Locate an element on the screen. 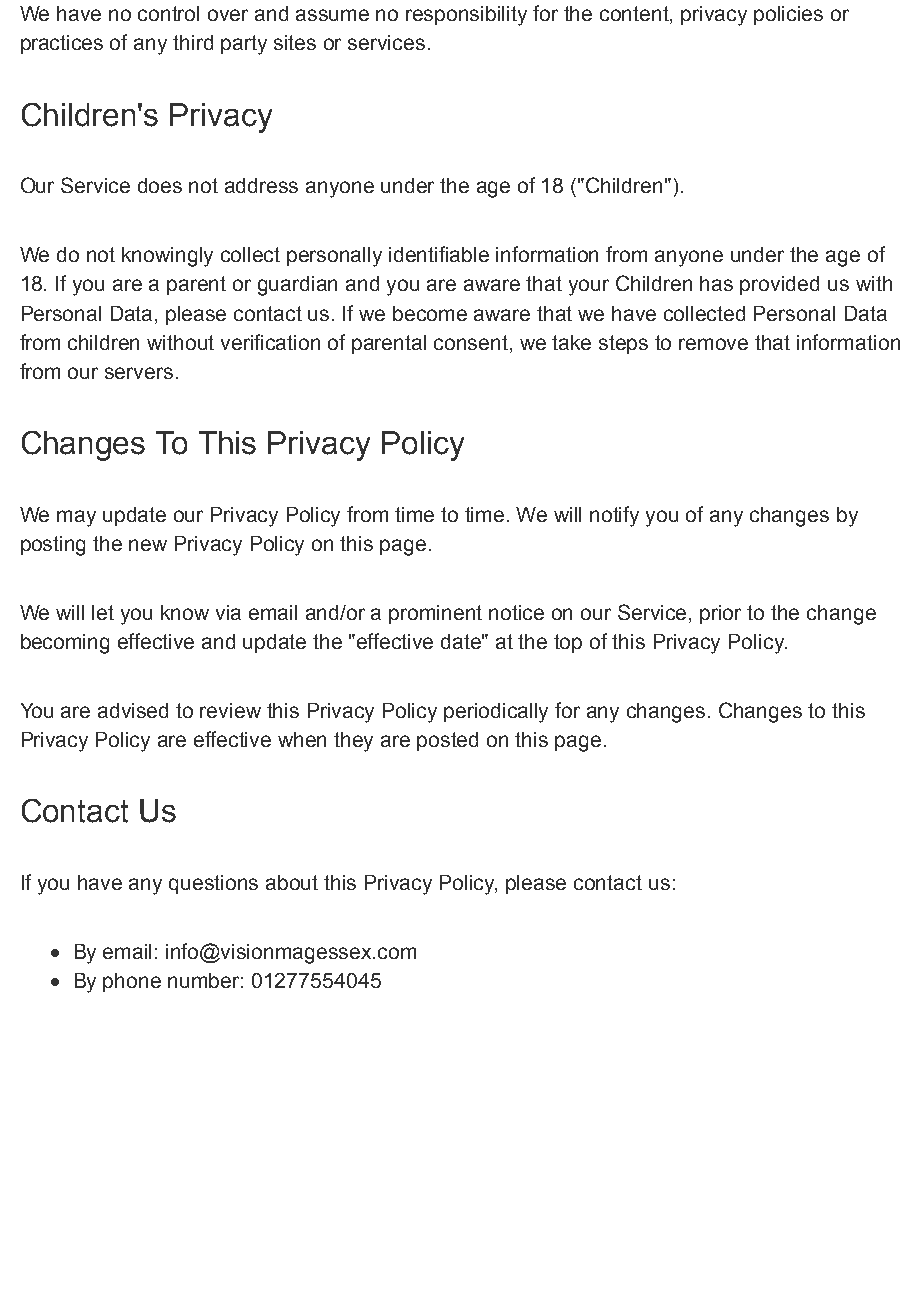 This screenshot has width=924, height=1294. servers is located at coordinates (139, 373).
